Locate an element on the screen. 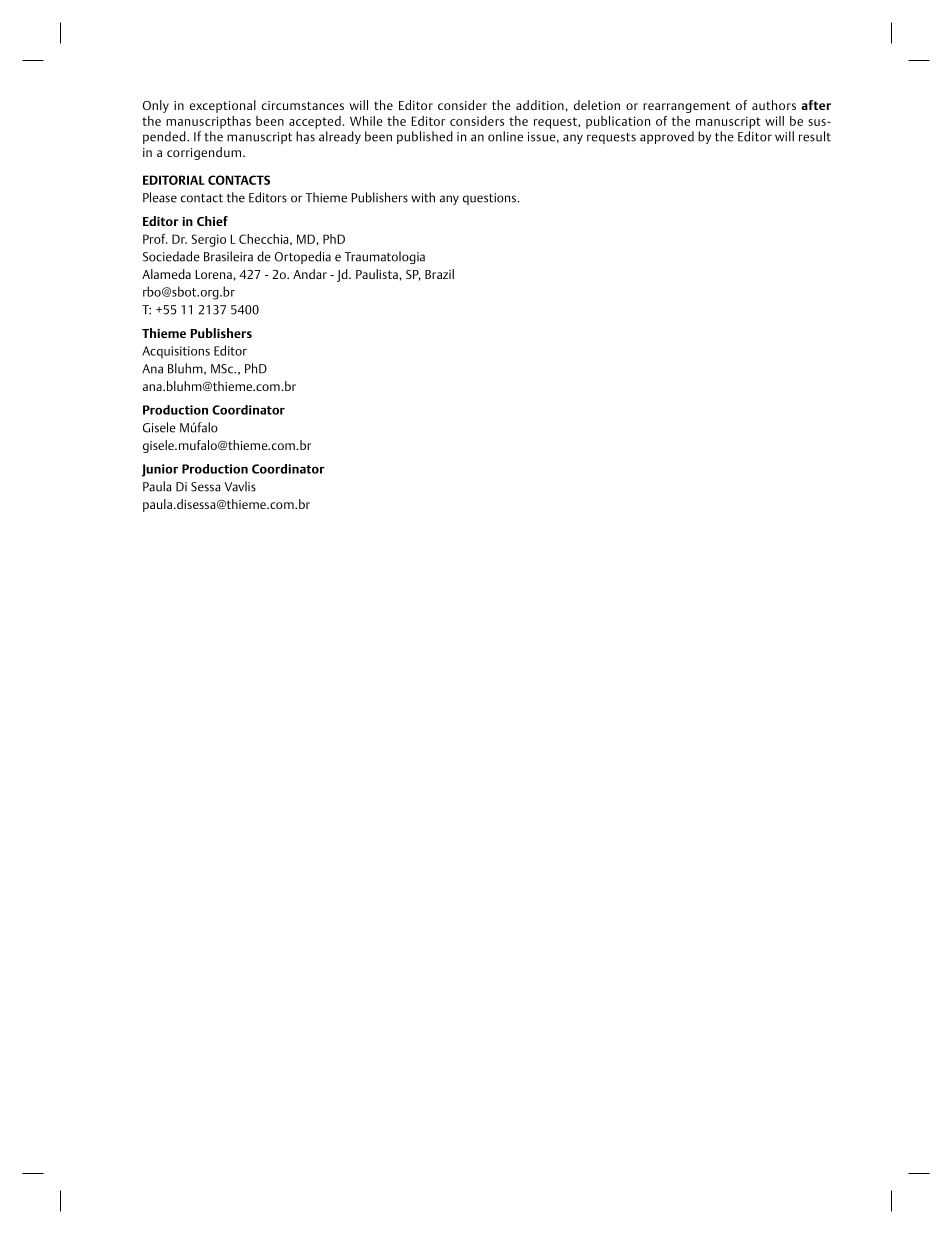  exceptional is located at coordinates (223, 106).
